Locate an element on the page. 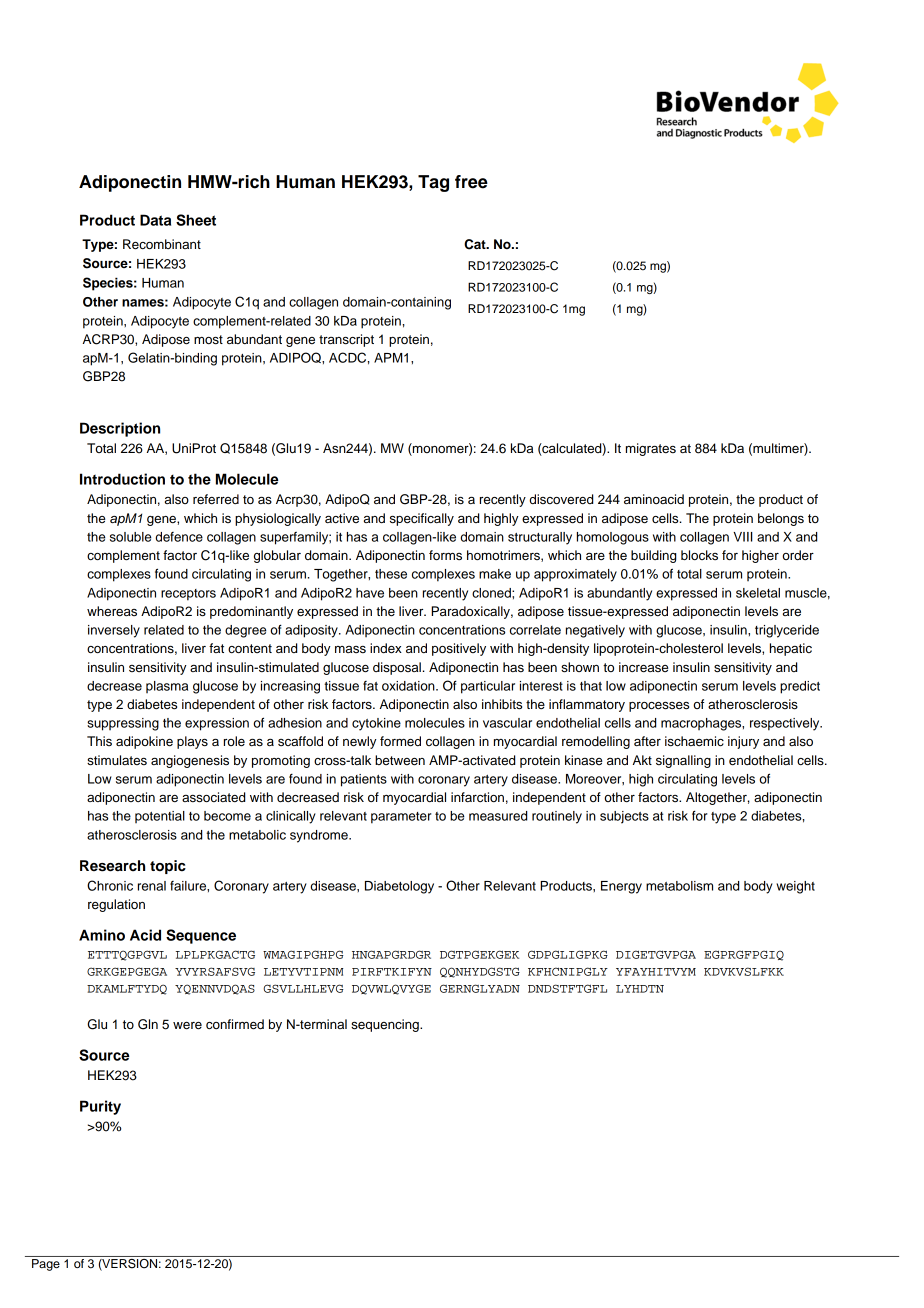 The width and height of the page is (924, 1308). Tag is located at coordinates (433, 183).
